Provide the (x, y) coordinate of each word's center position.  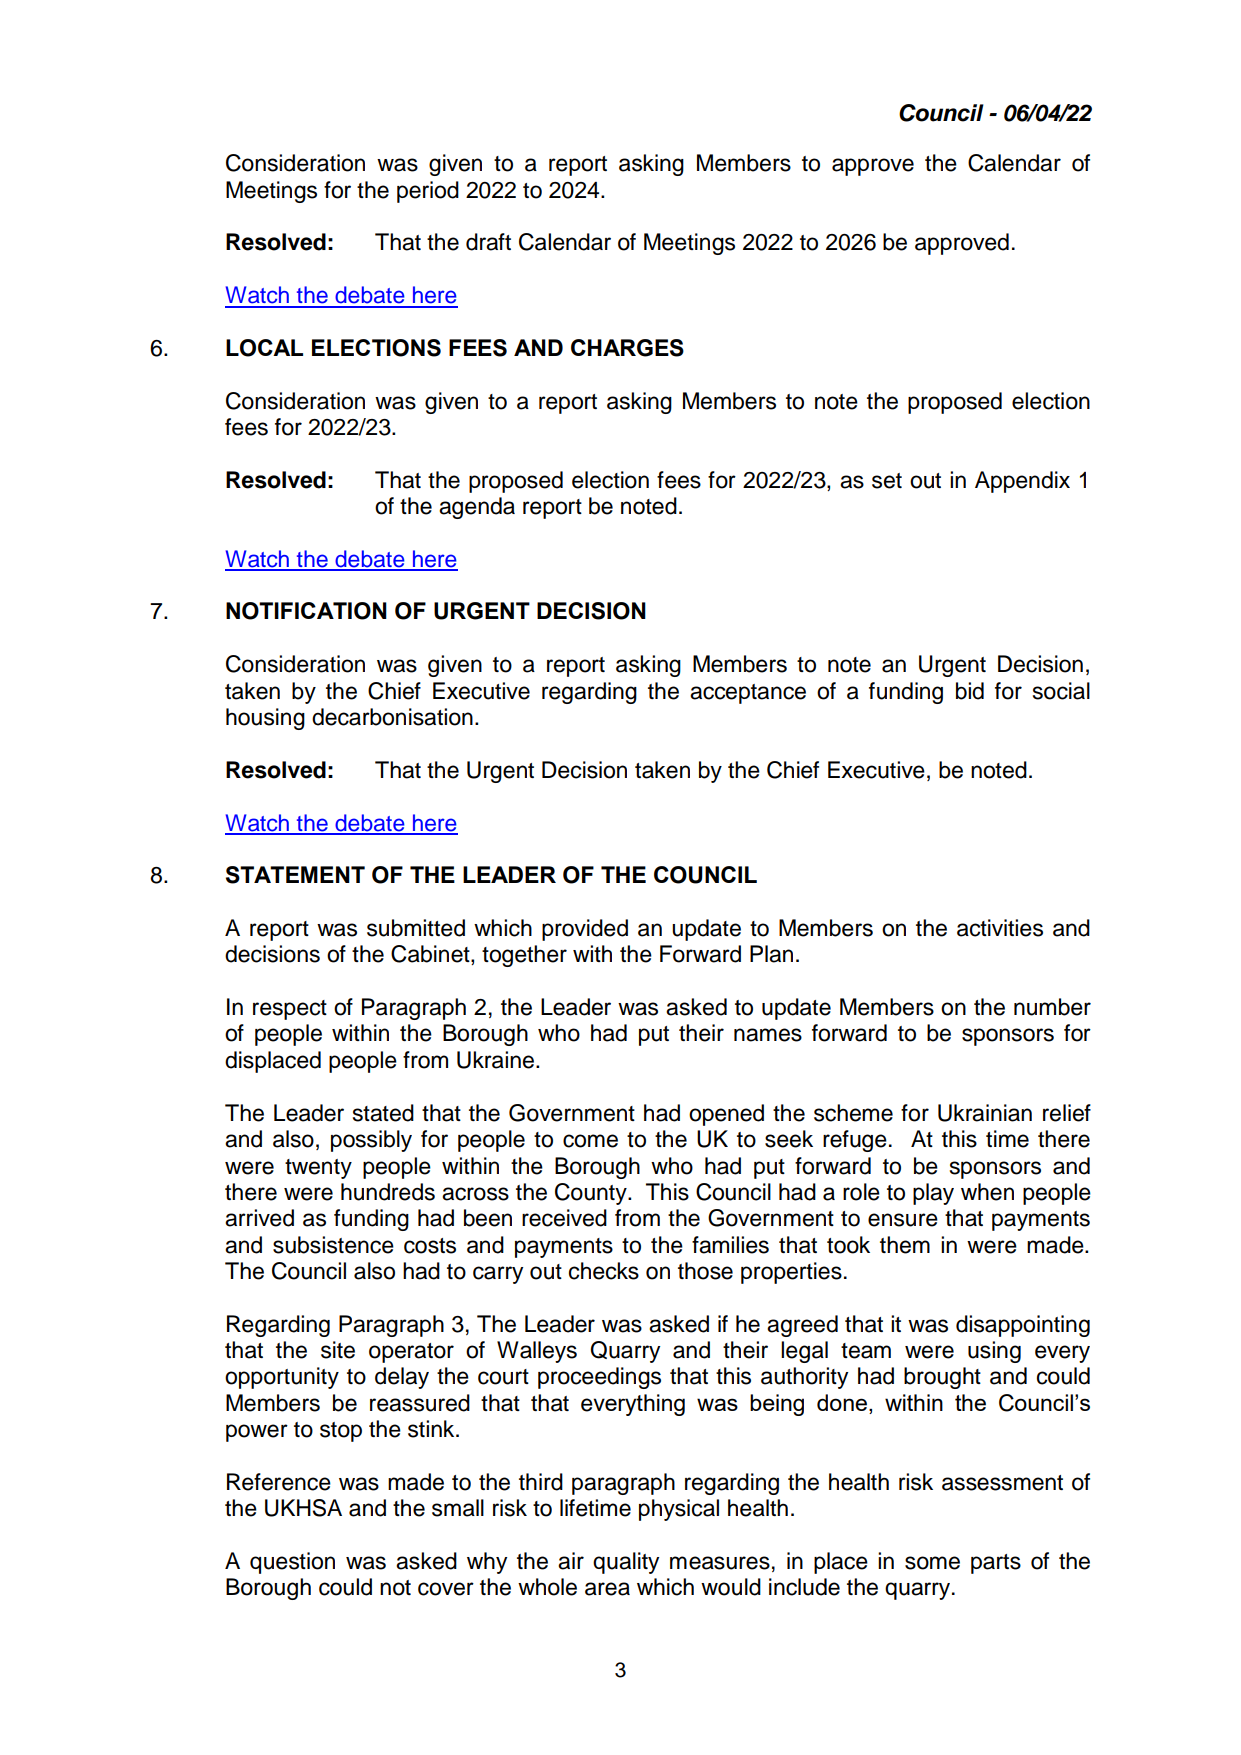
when (987, 1192)
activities (1000, 928)
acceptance (748, 694)
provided (585, 930)
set (887, 481)
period (428, 192)
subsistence (333, 1245)
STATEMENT (295, 875)
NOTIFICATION (306, 611)
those (705, 1271)
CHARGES (627, 348)
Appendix (1022, 482)
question (292, 1563)
